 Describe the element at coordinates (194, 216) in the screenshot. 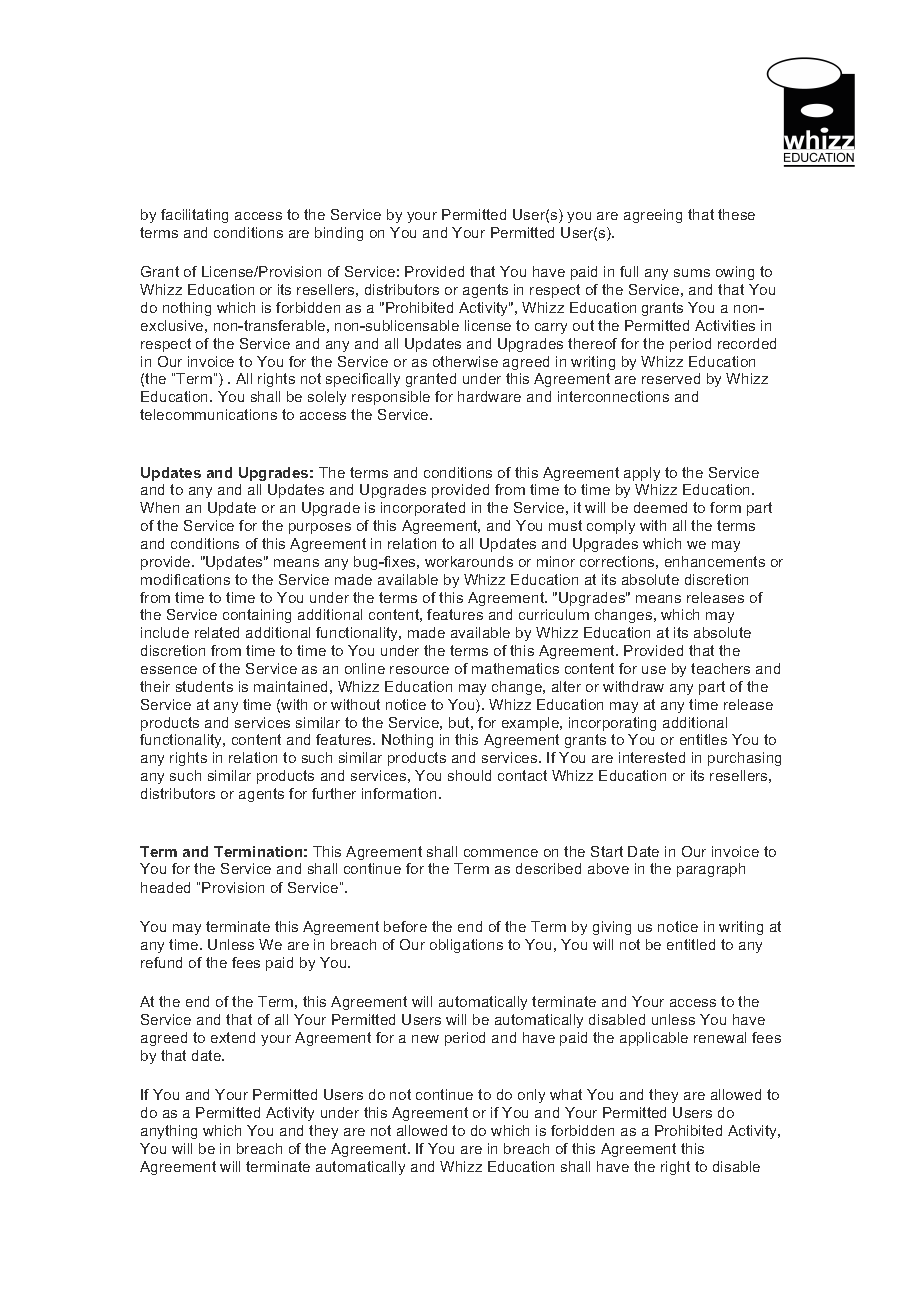

I see `facilitating` at that location.
